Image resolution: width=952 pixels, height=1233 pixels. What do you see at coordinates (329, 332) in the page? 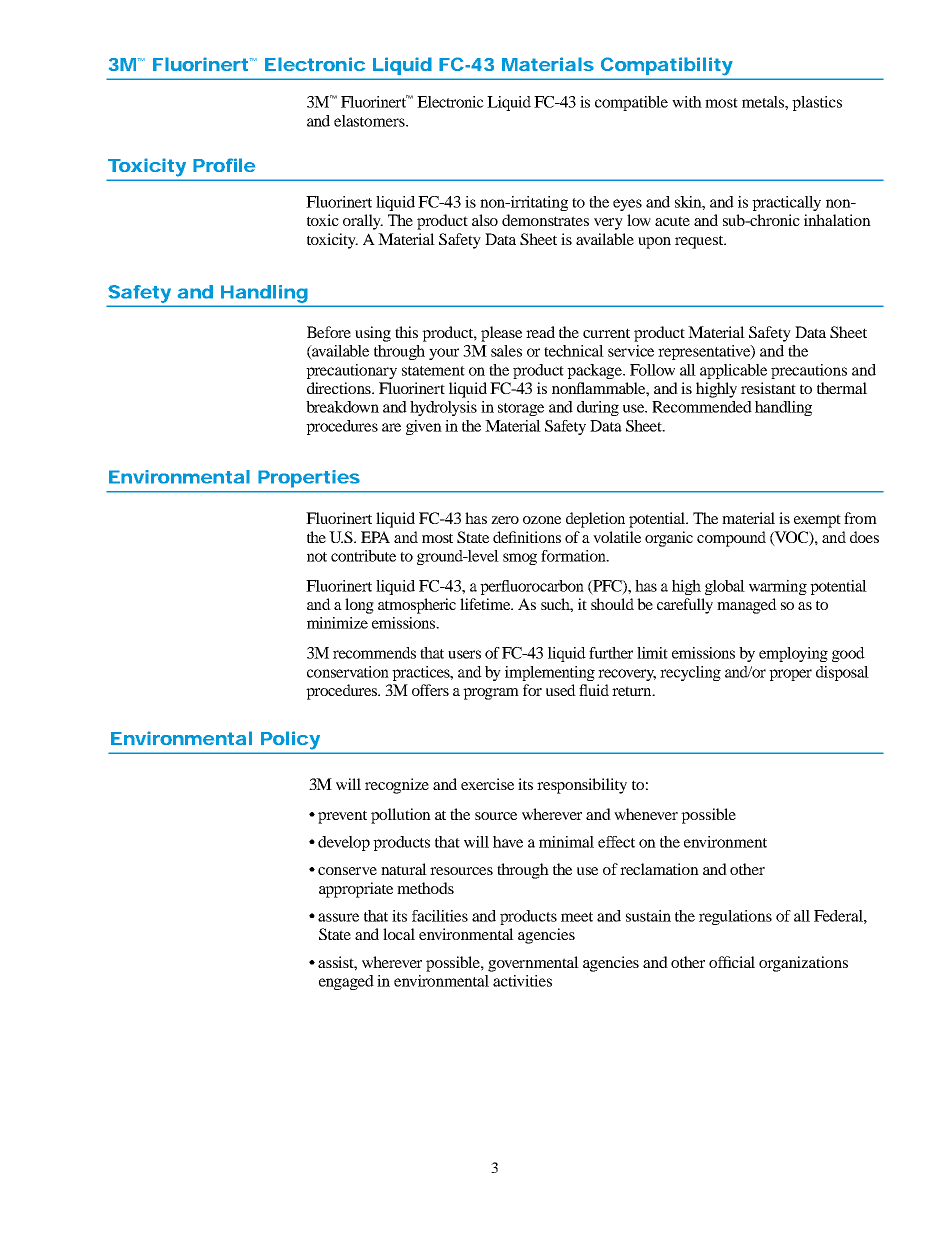
I see `Before` at bounding box center [329, 332].
